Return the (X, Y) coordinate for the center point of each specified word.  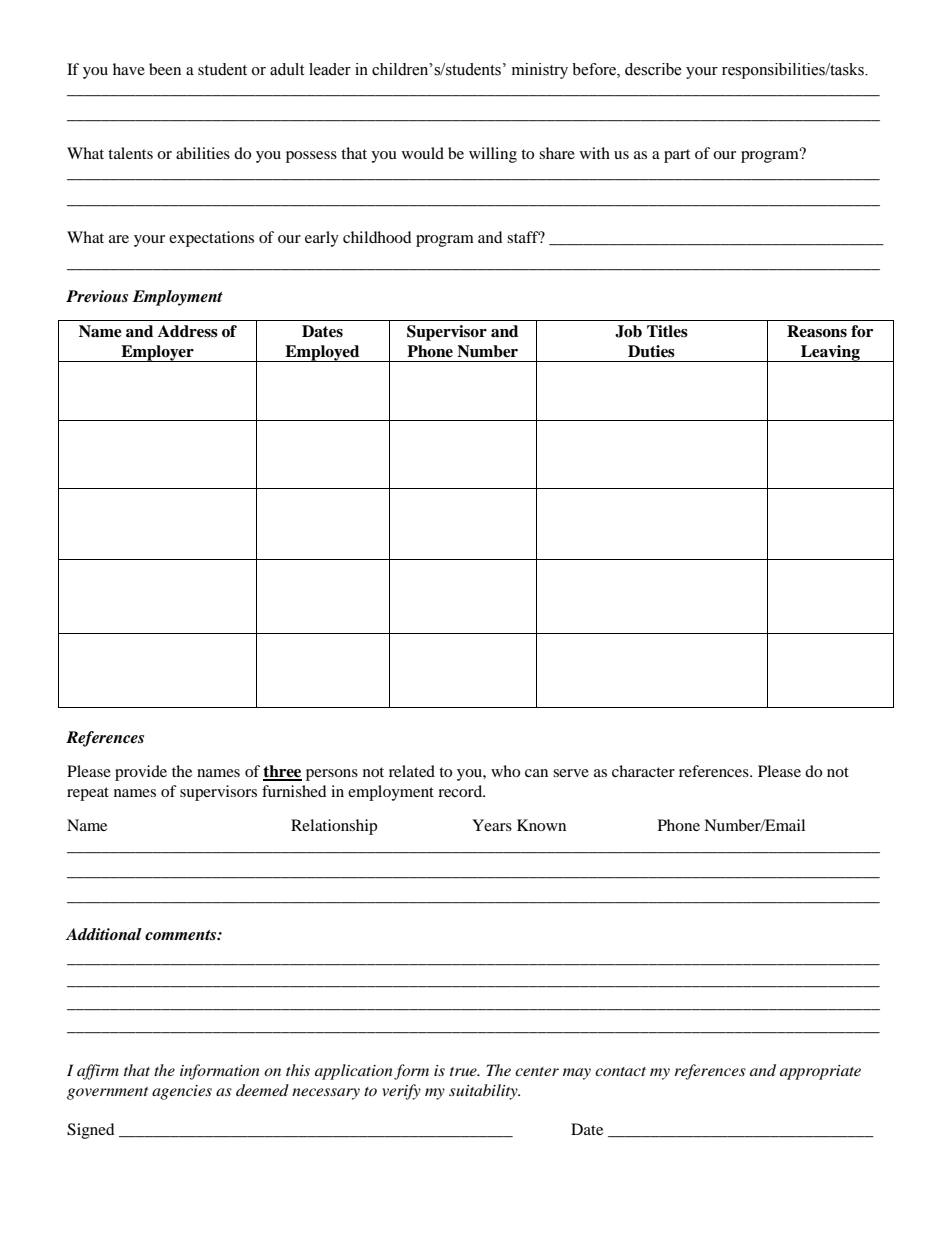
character (643, 771)
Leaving (830, 353)
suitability (484, 1092)
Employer (157, 353)
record (461, 791)
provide (141, 773)
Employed (322, 353)
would (423, 153)
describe (653, 69)
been (165, 69)
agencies (182, 1092)
